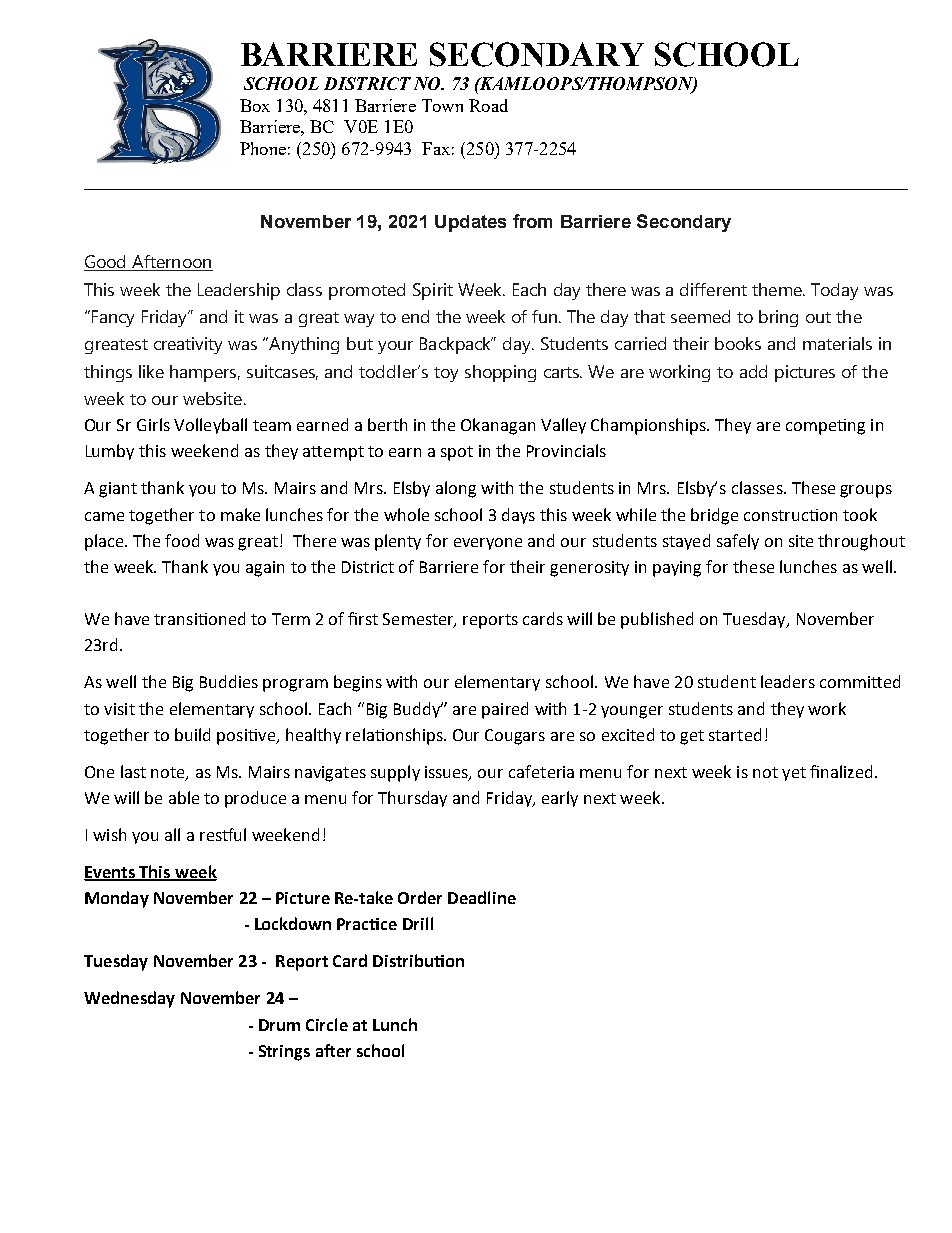  I want to click on able, so click(184, 797).
